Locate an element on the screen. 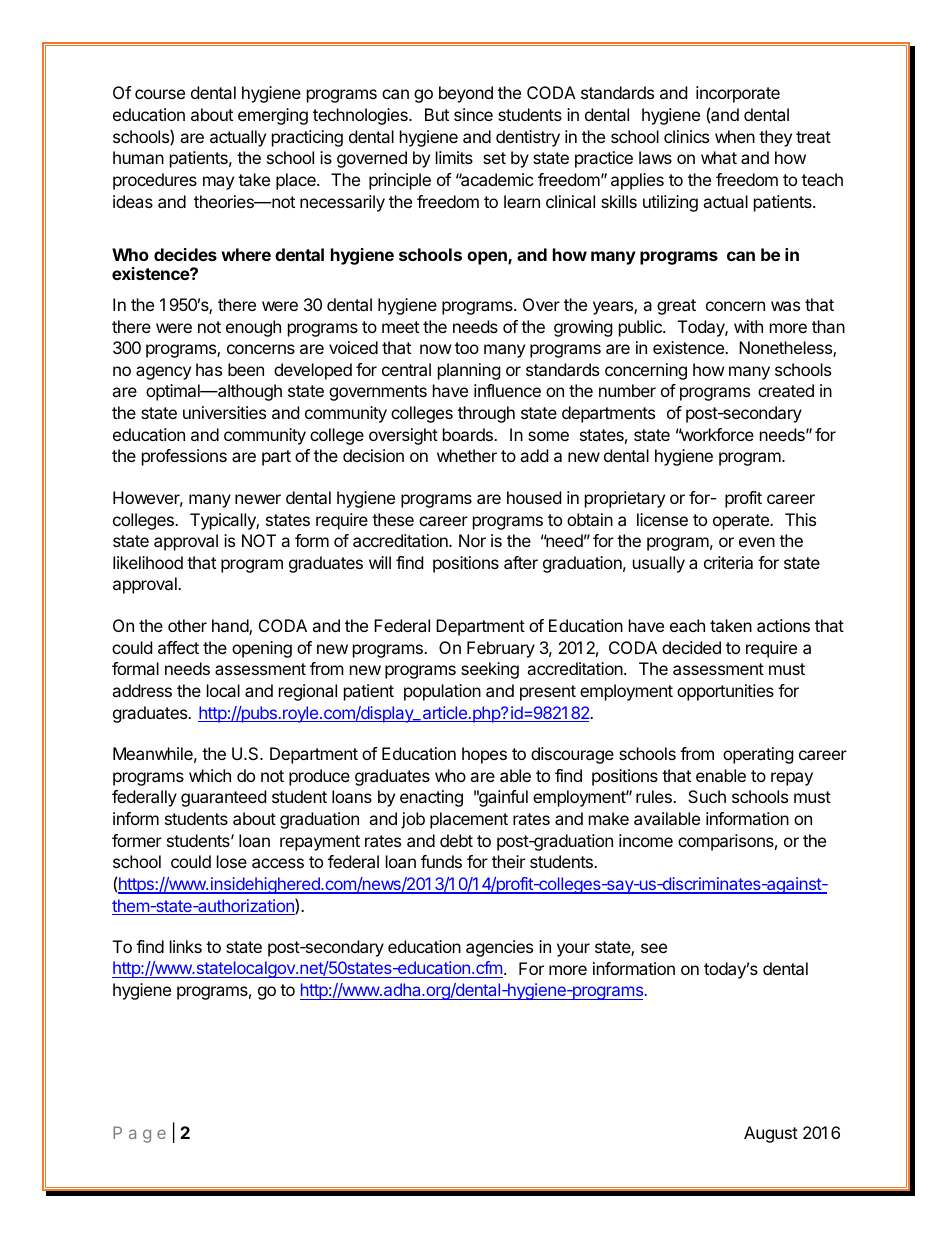 The image size is (952, 1233). links is located at coordinates (186, 946).
